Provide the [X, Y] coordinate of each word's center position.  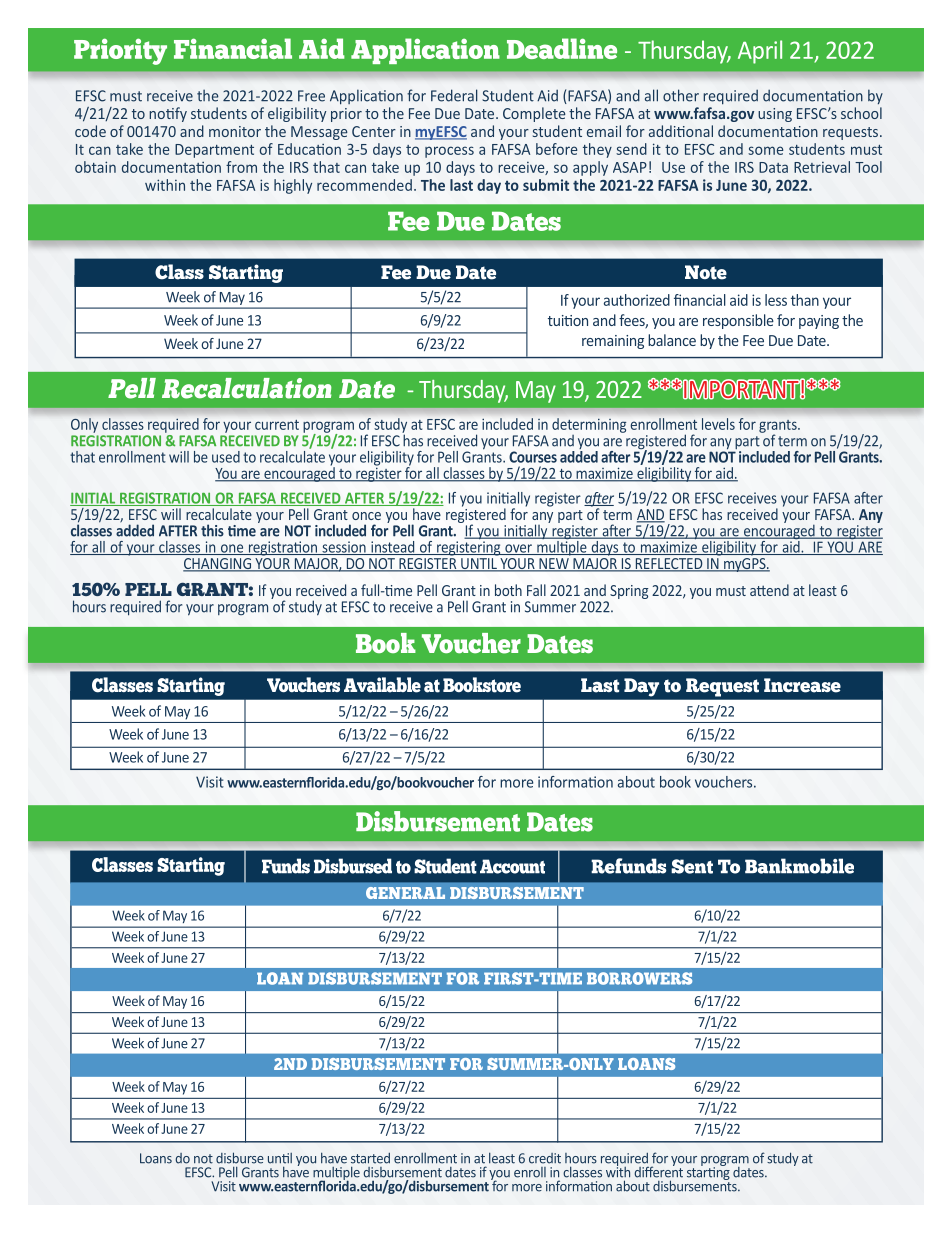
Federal [454, 95]
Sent [692, 866]
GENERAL [405, 893]
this [212, 530]
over [518, 549]
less [776, 300]
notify [168, 114]
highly [293, 186]
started [370, 1158]
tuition [568, 320]
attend [769, 590]
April [760, 52]
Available [382, 685]
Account [512, 866]
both [508, 590]
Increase [802, 685]
